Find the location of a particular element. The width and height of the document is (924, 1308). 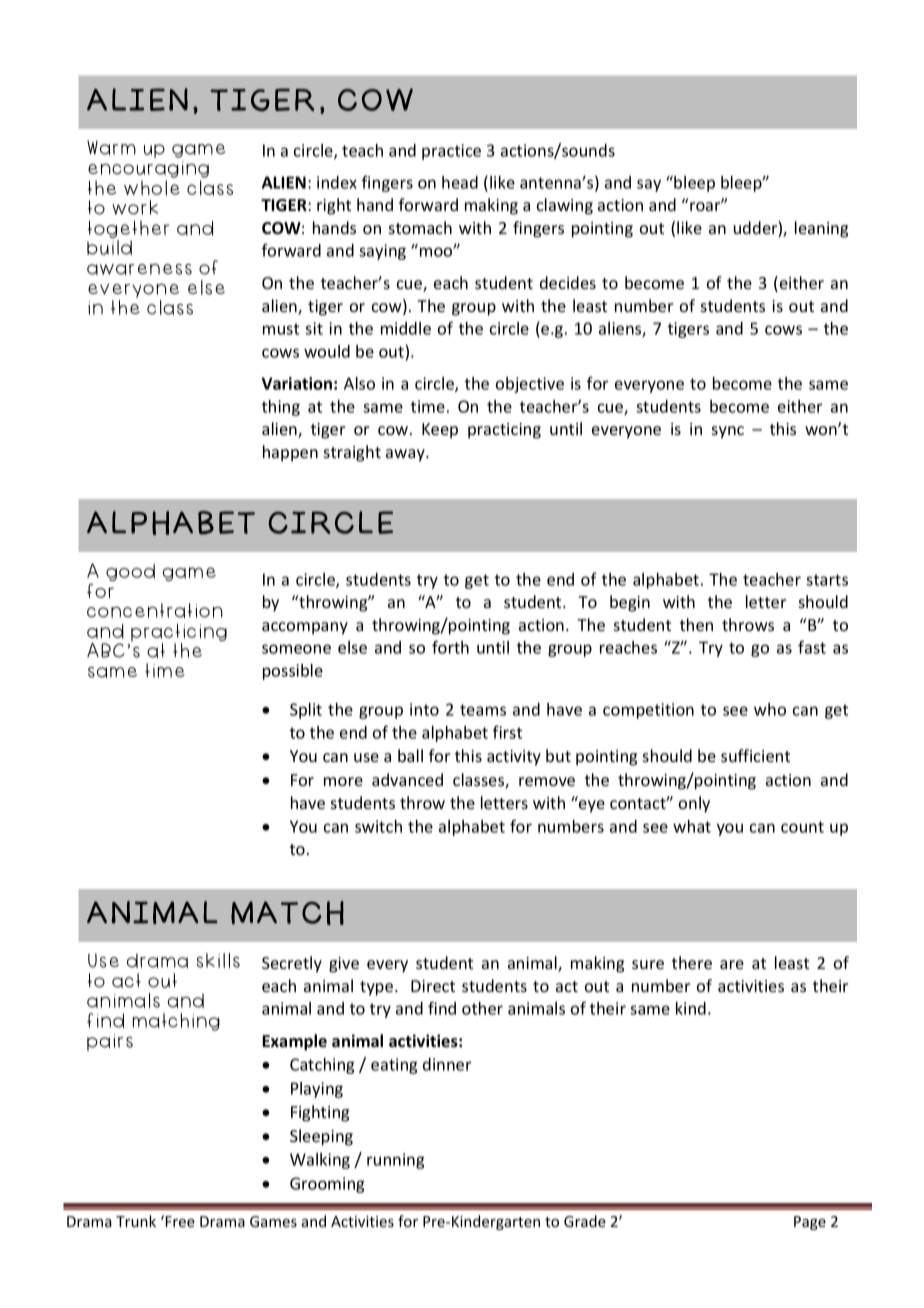

roar is located at coordinates (706, 205).
